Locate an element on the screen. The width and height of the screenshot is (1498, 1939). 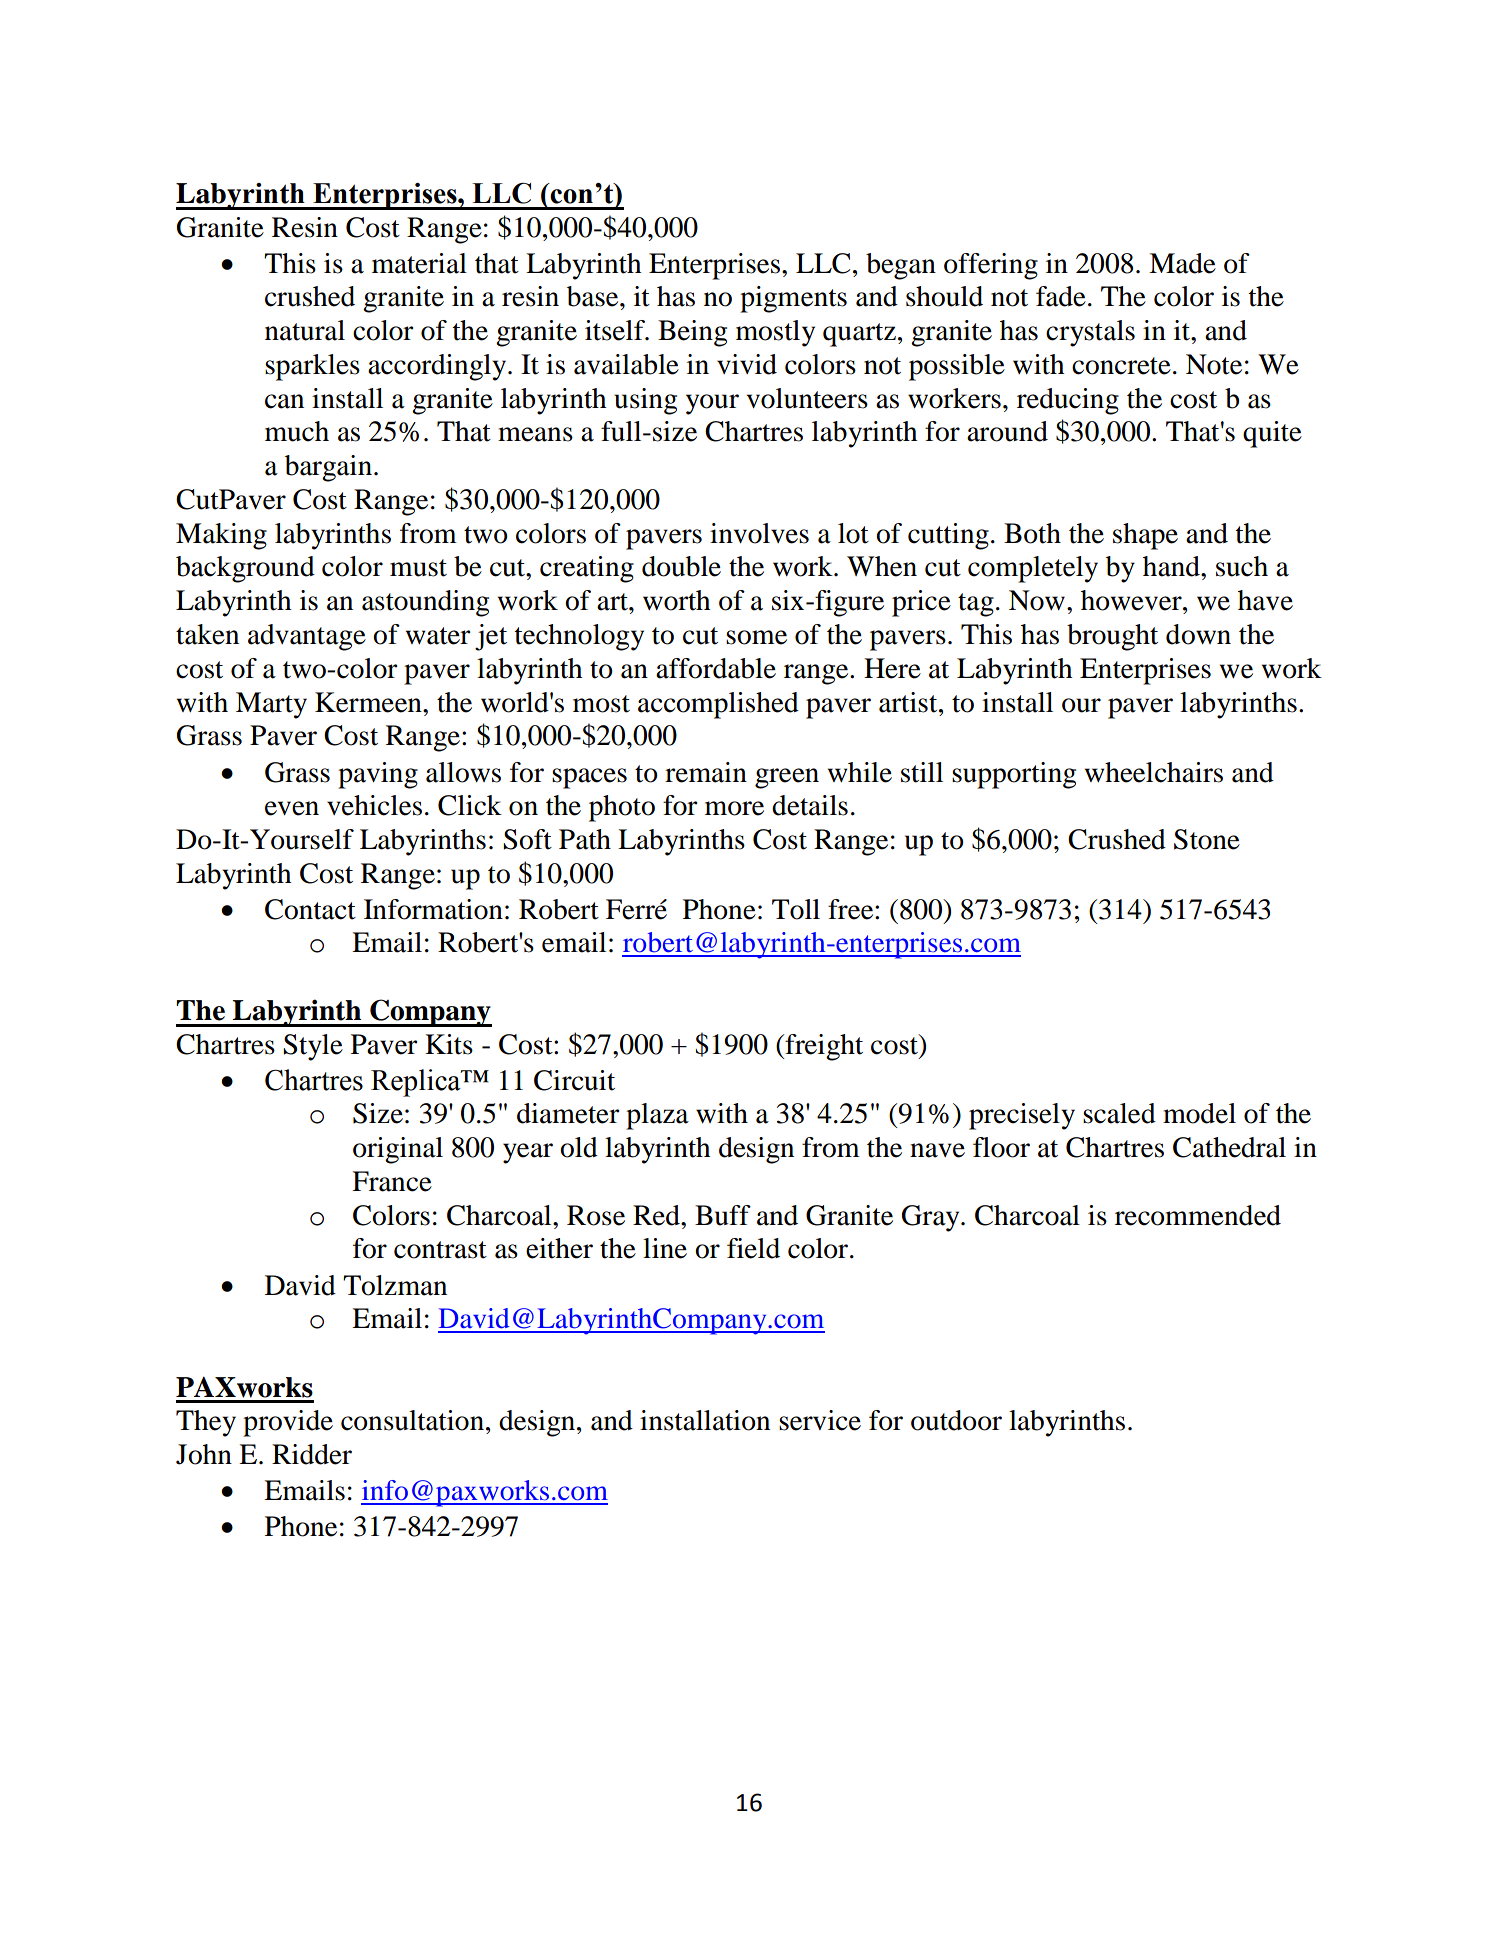
background is located at coordinates (245, 569).
